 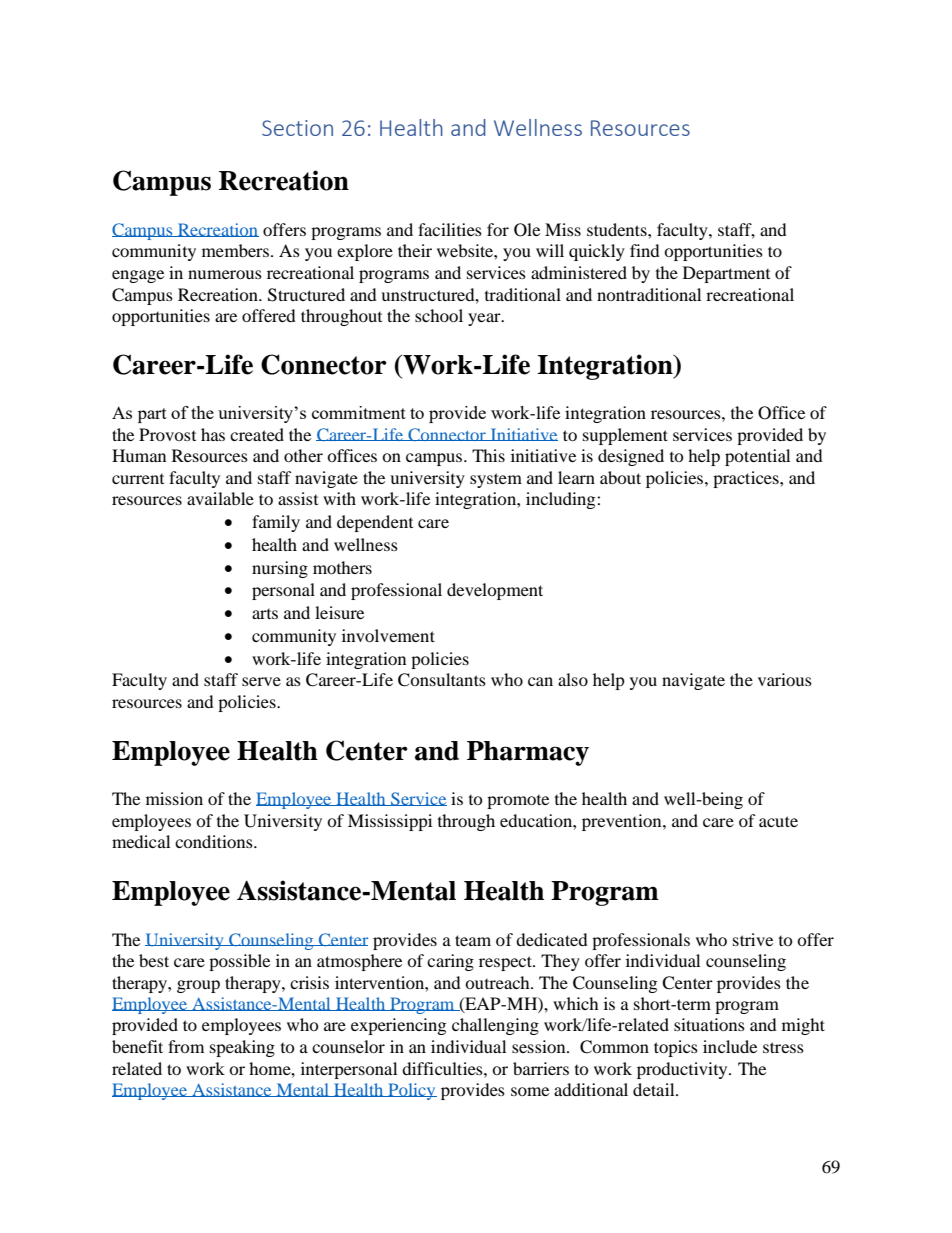 What do you see at coordinates (213, 434) in the image?
I see `has` at bounding box center [213, 434].
